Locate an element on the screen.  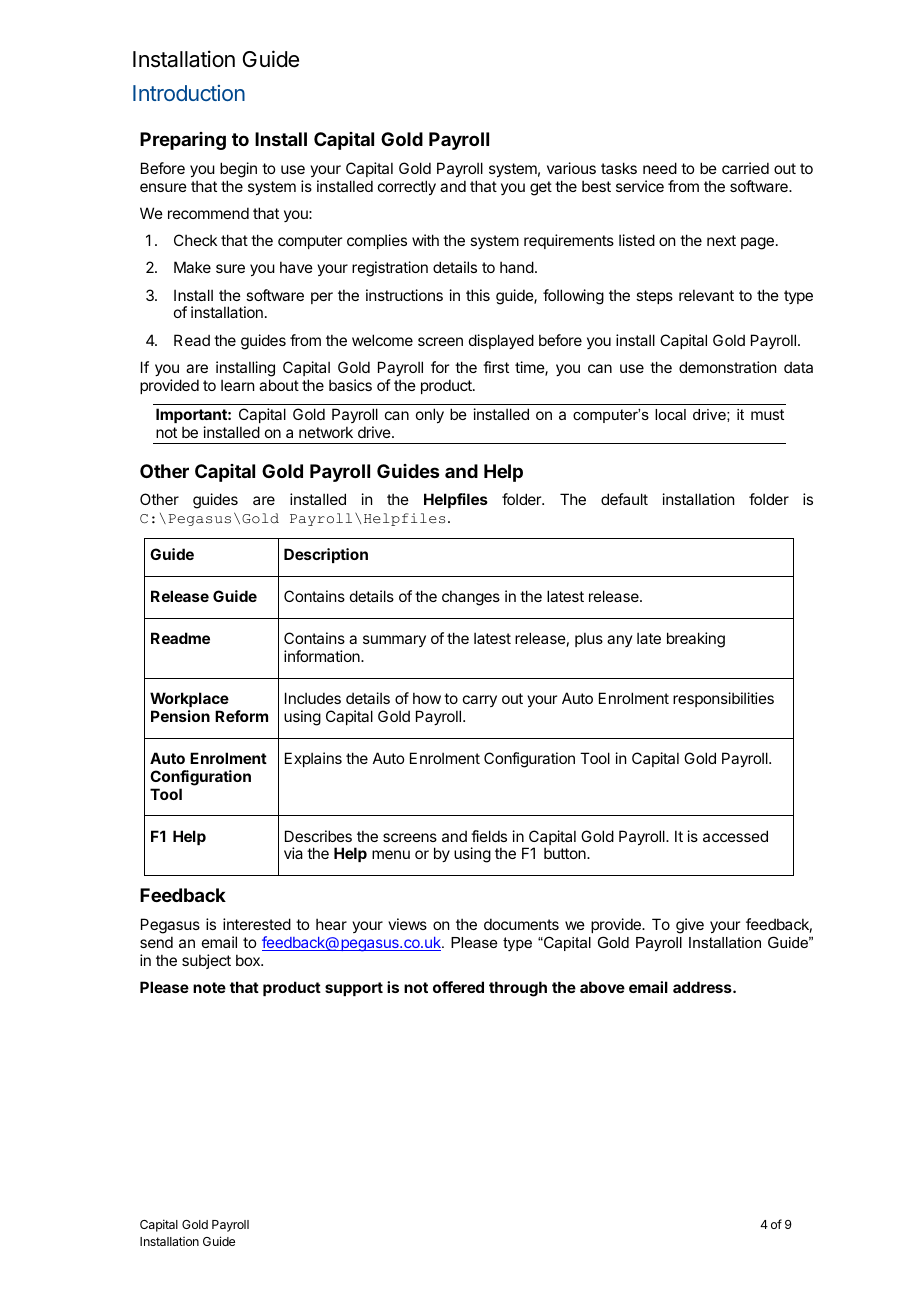
box is located at coordinates (249, 960).
